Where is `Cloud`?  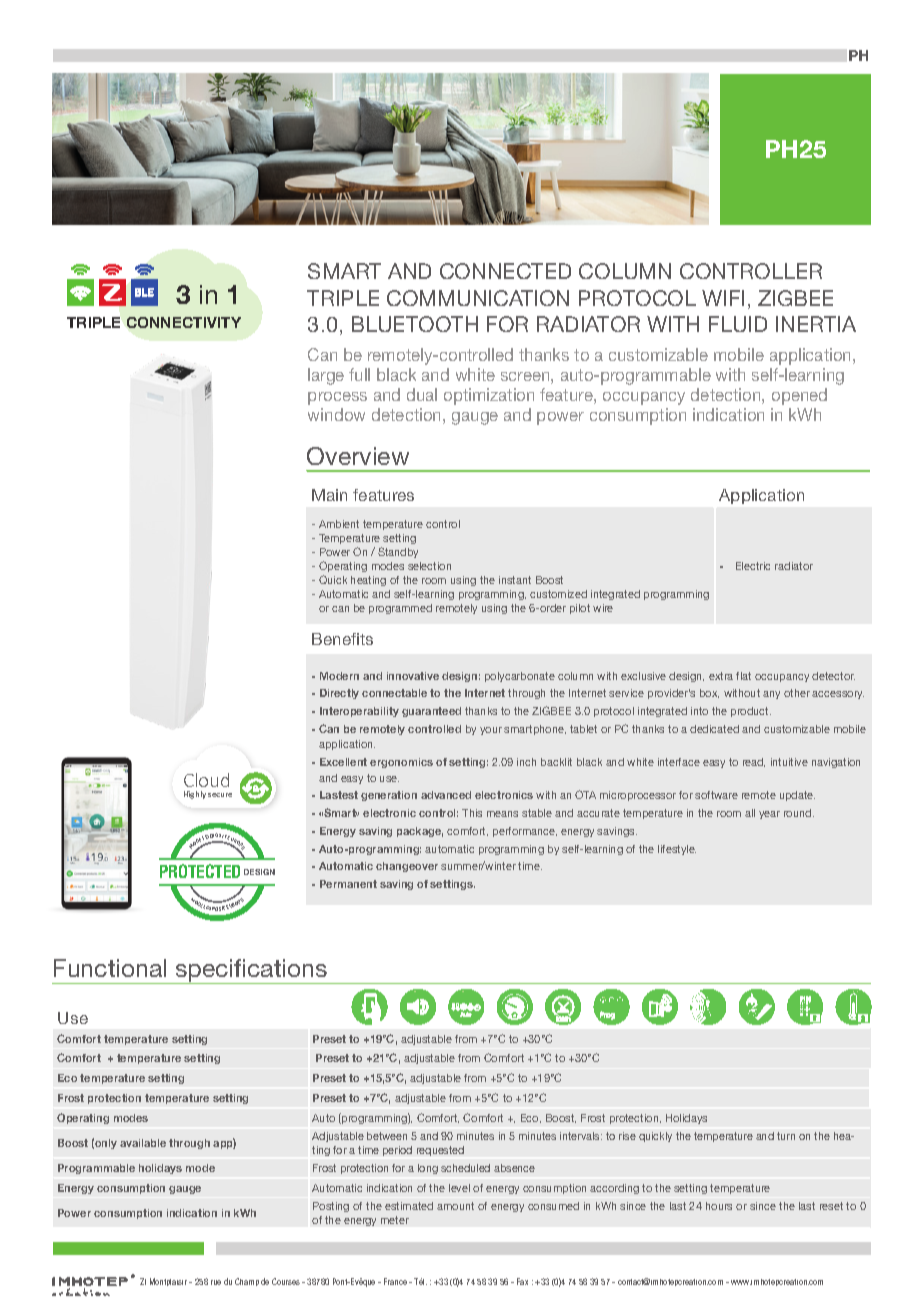
Cloud is located at coordinates (206, 780).
